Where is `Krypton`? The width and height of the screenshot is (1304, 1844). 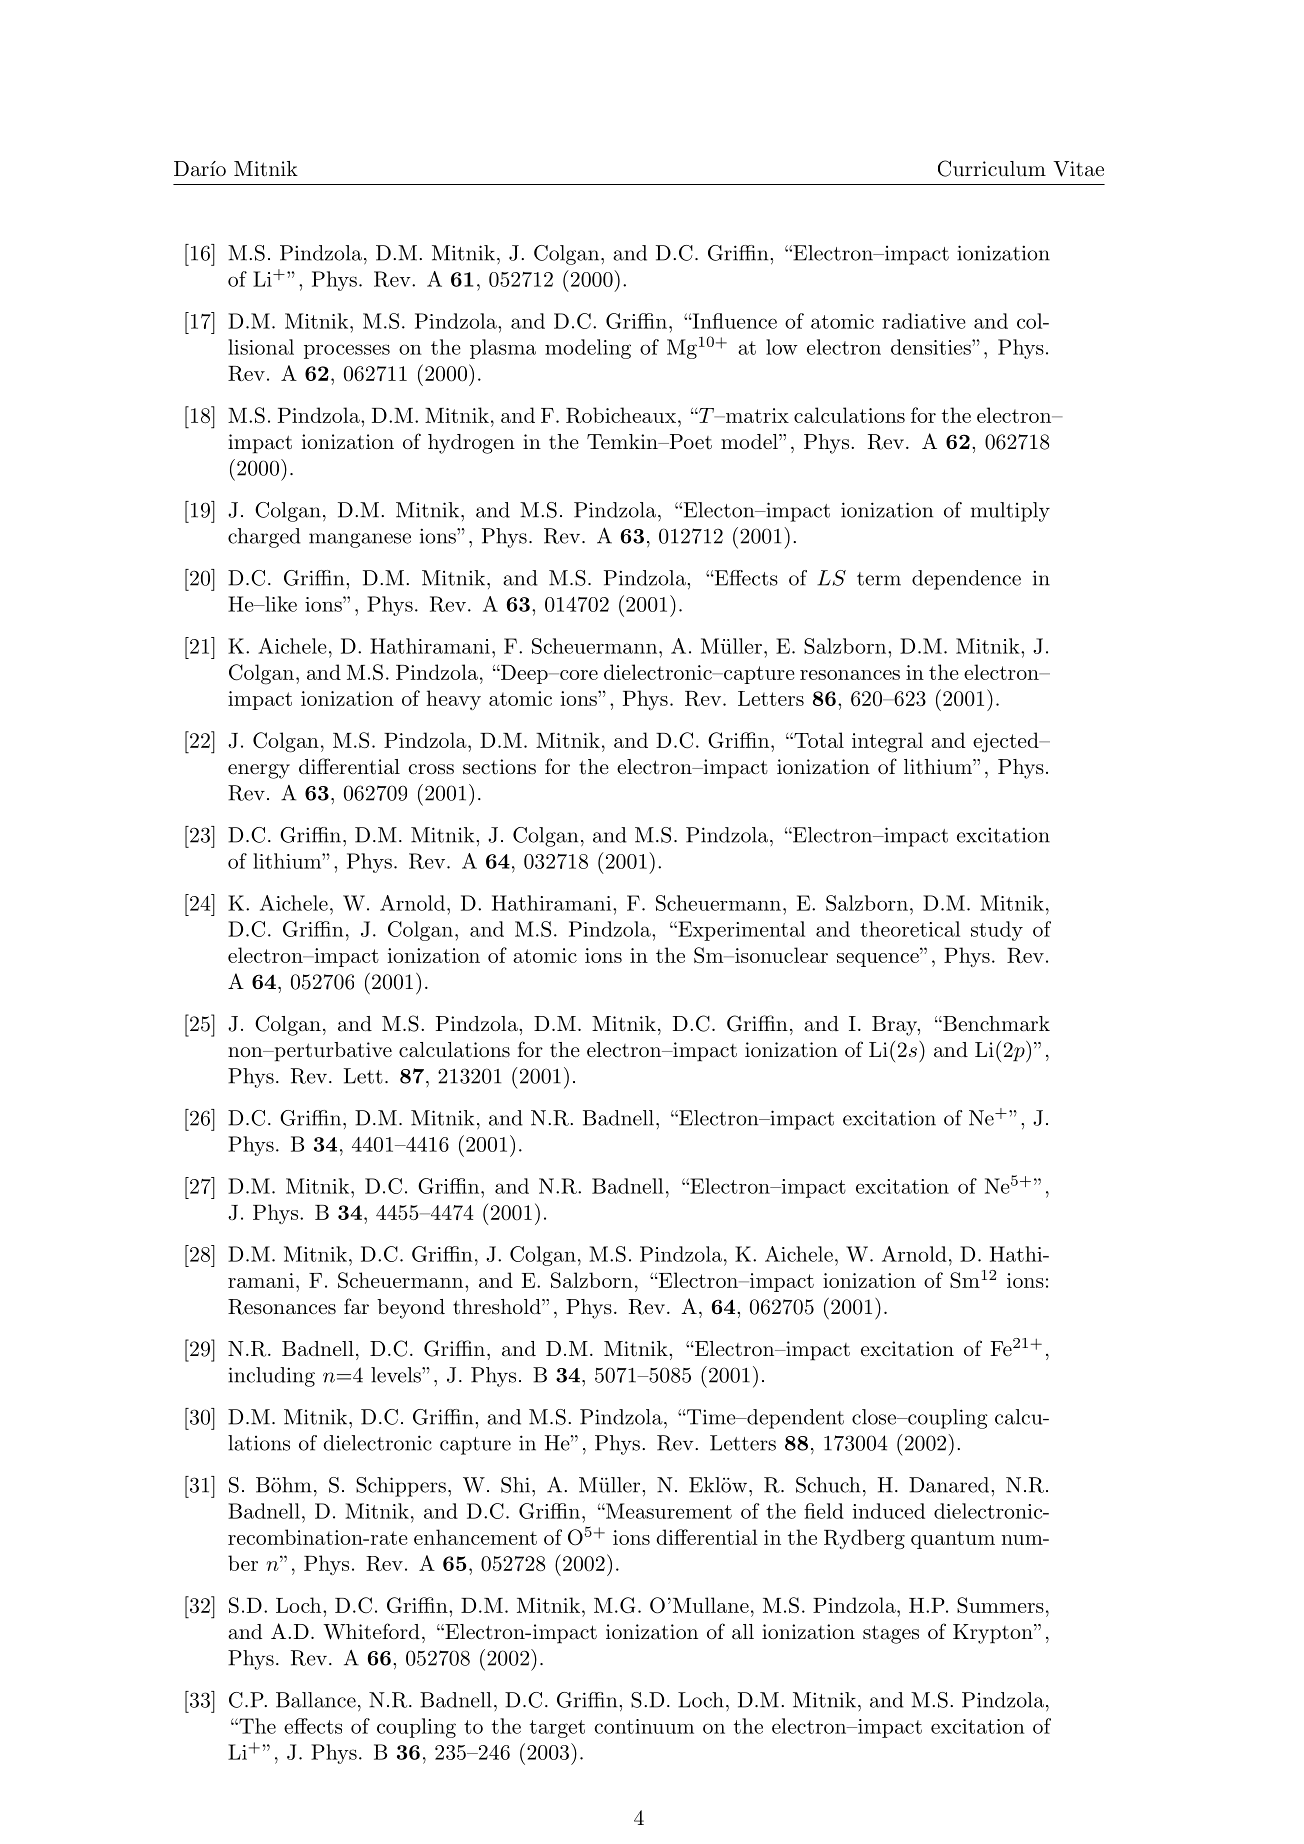
Krypton is located at coordinates (993, 1634).
